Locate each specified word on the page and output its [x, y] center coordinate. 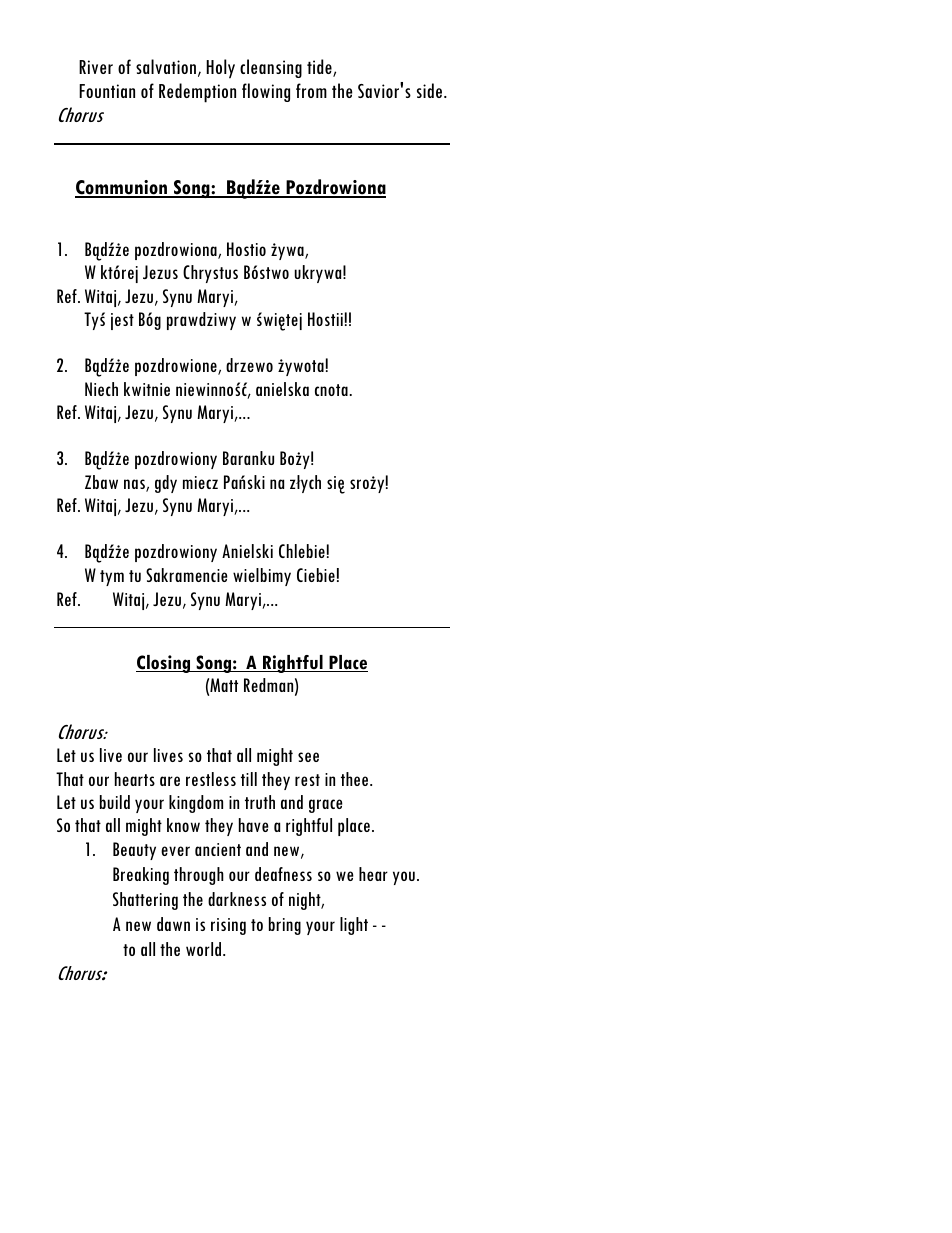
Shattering [145, 901]
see [308, 757]
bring [285, 926]
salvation [166, 66]
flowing [266, 92]
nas [135, 485]
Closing [164, 664]
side [431, 90]
